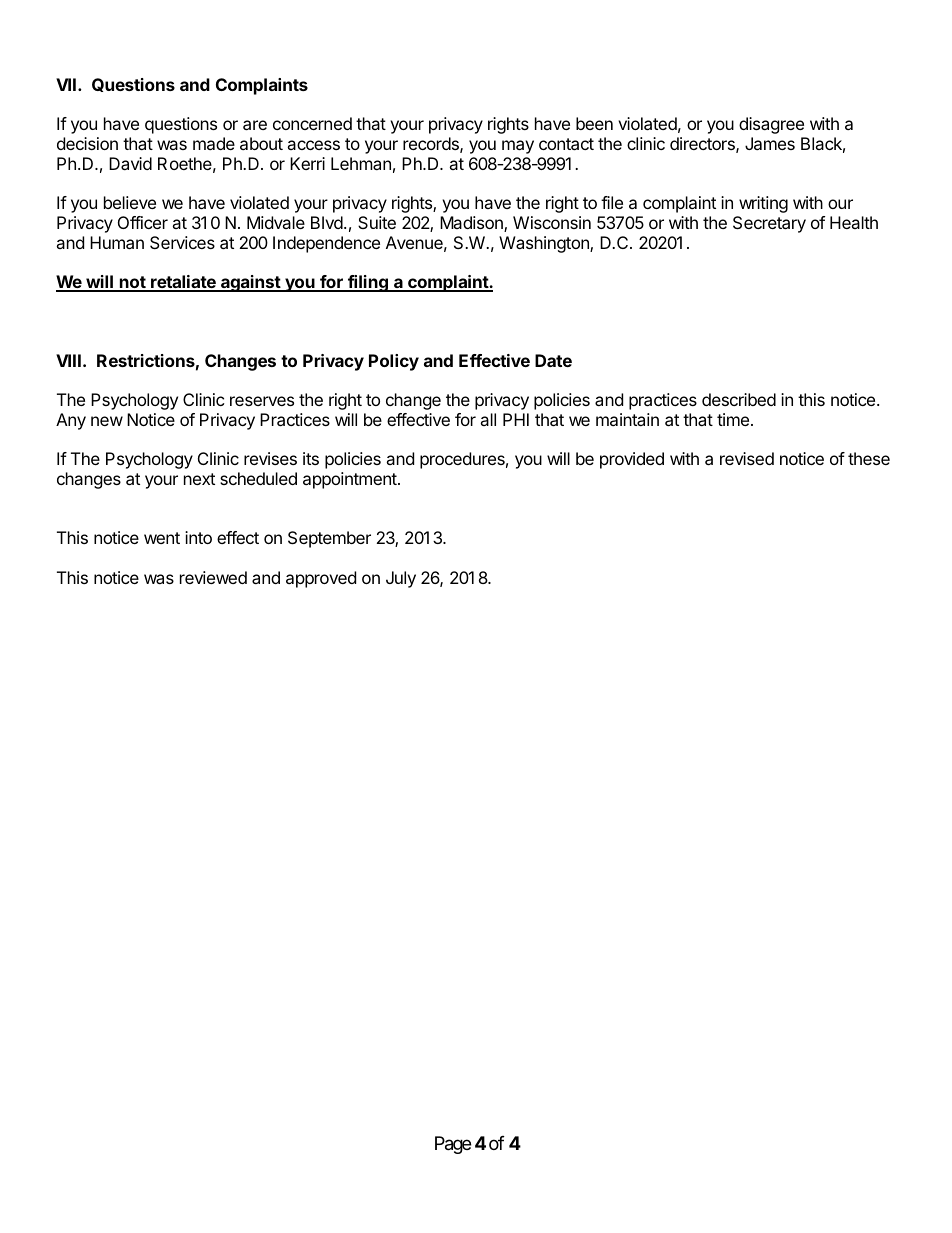 Image resolution: width=952 pixels, height=1233 pixels. I want to click on described, so click(739, 399).
